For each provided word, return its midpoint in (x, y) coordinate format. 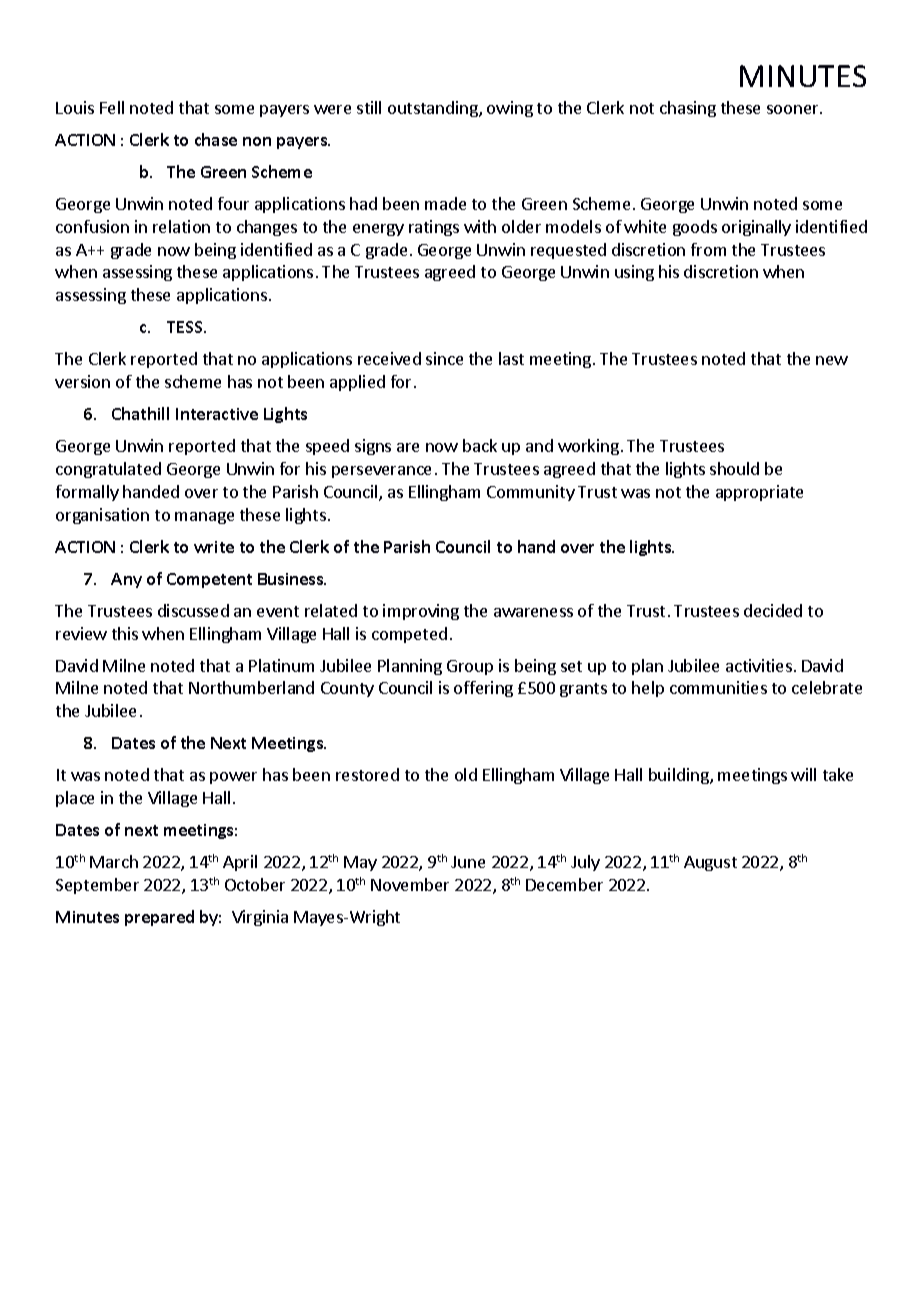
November (410, 884)
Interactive (217, 414)
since (444, 358)
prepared (159, 918)
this (125, 633)
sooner (794, 109)
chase (216, 139)
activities (759, 665)
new (832, 360)
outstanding (434, 109)
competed (409, 635)
